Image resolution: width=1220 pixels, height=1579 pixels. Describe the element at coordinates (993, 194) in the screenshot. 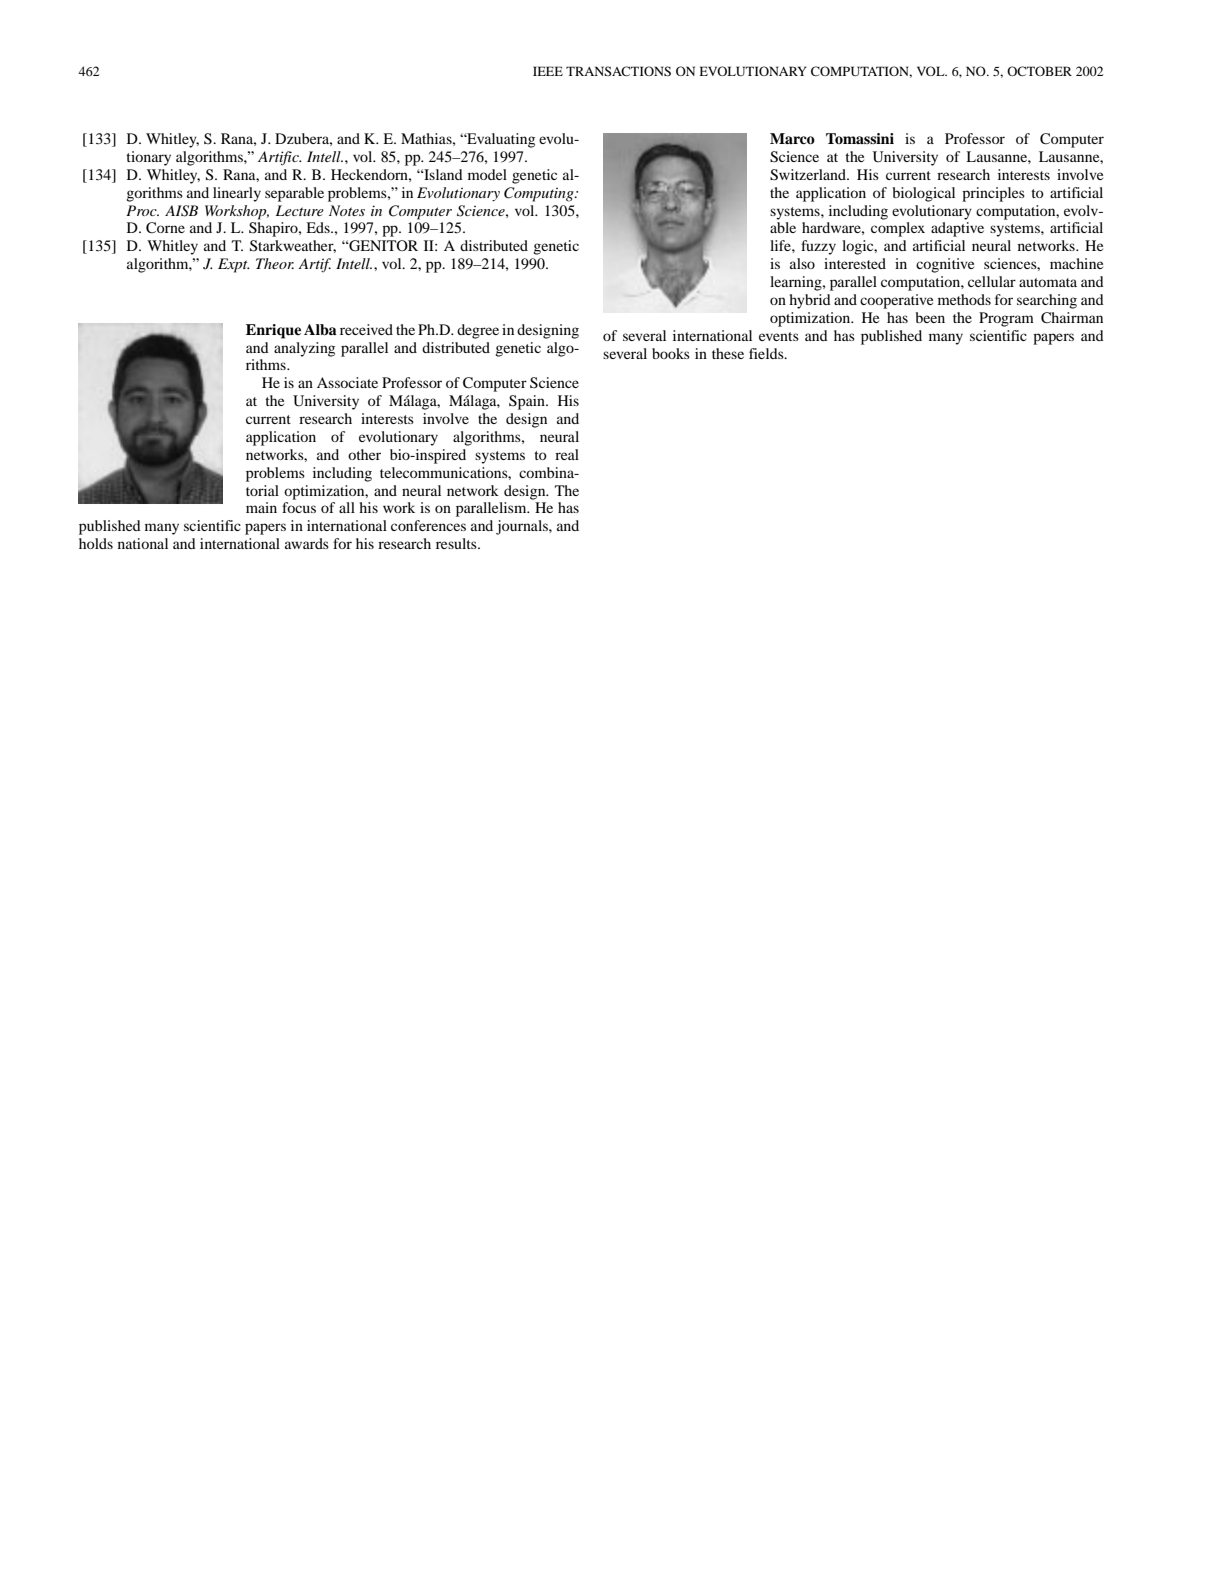

I see `principles` at that location.
